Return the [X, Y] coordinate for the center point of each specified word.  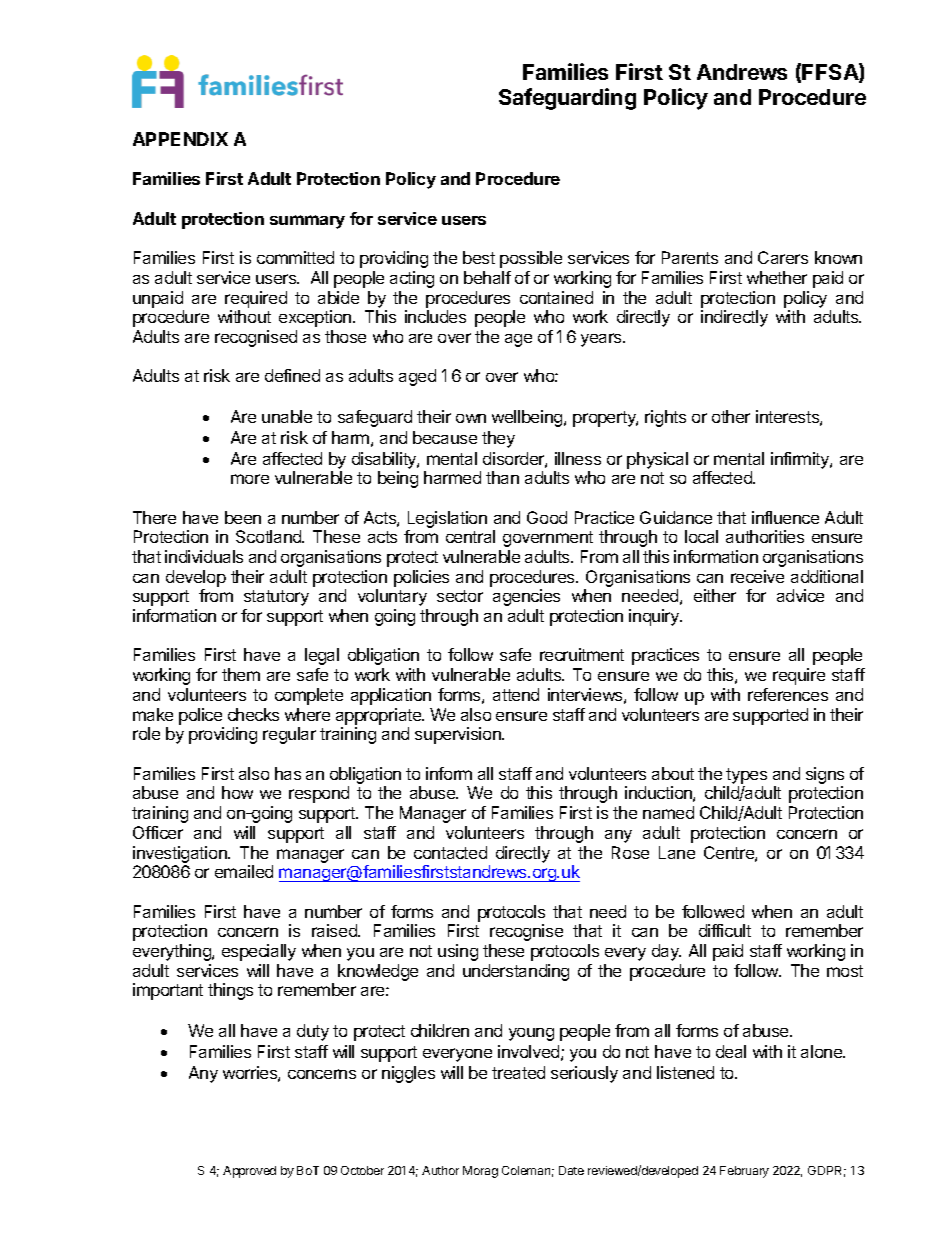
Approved [249, 1172]
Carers [783, 257]
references [788, 694]
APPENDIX [180, 139]
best [479, 257]
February [744, 1172]
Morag [480, 1172]
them [241, 674]
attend [516, 694]
